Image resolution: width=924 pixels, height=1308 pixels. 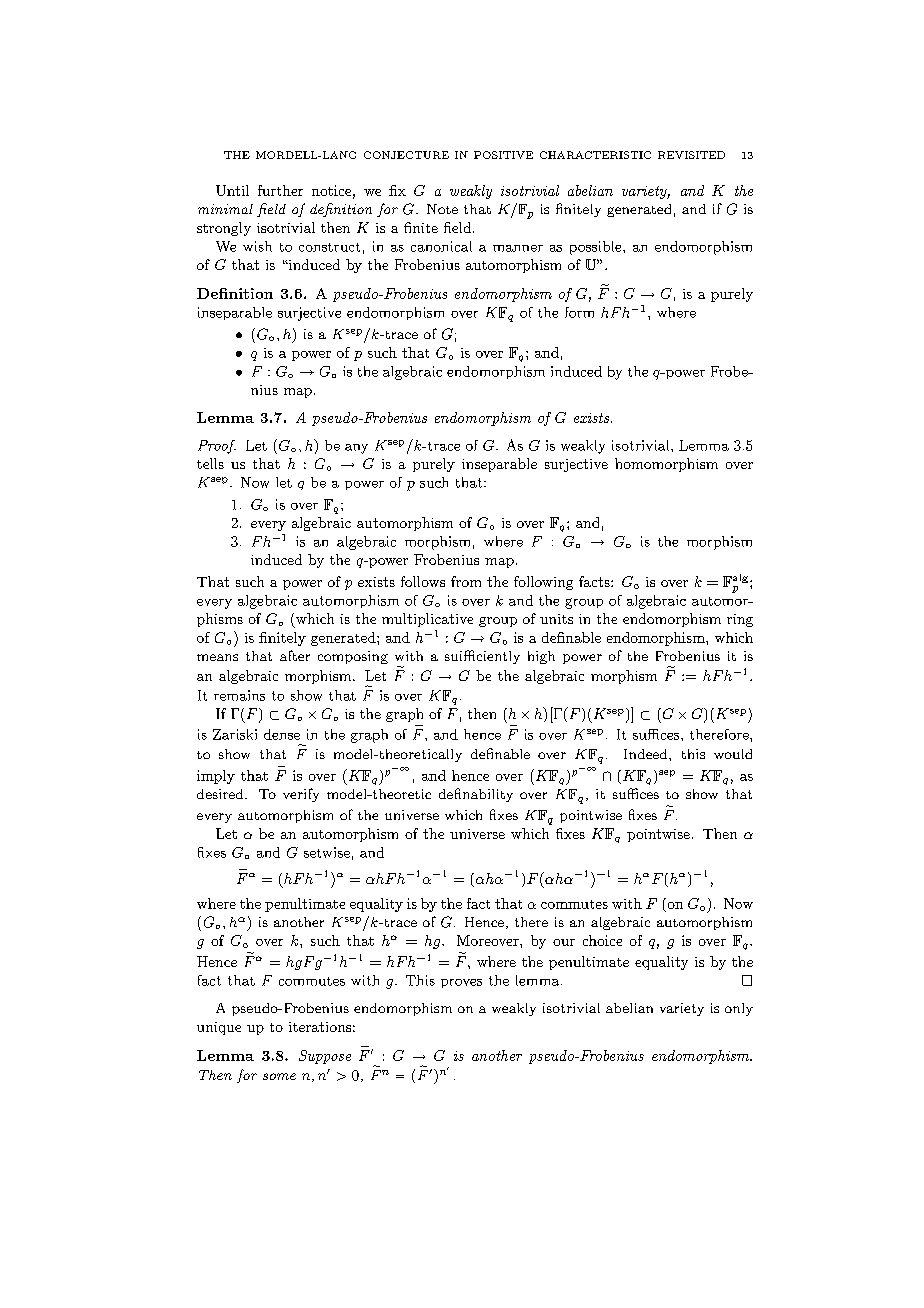 What do you see at coordinates (647, 754) in the document?
I see `Indeed` at bounding box center [647, 754].
